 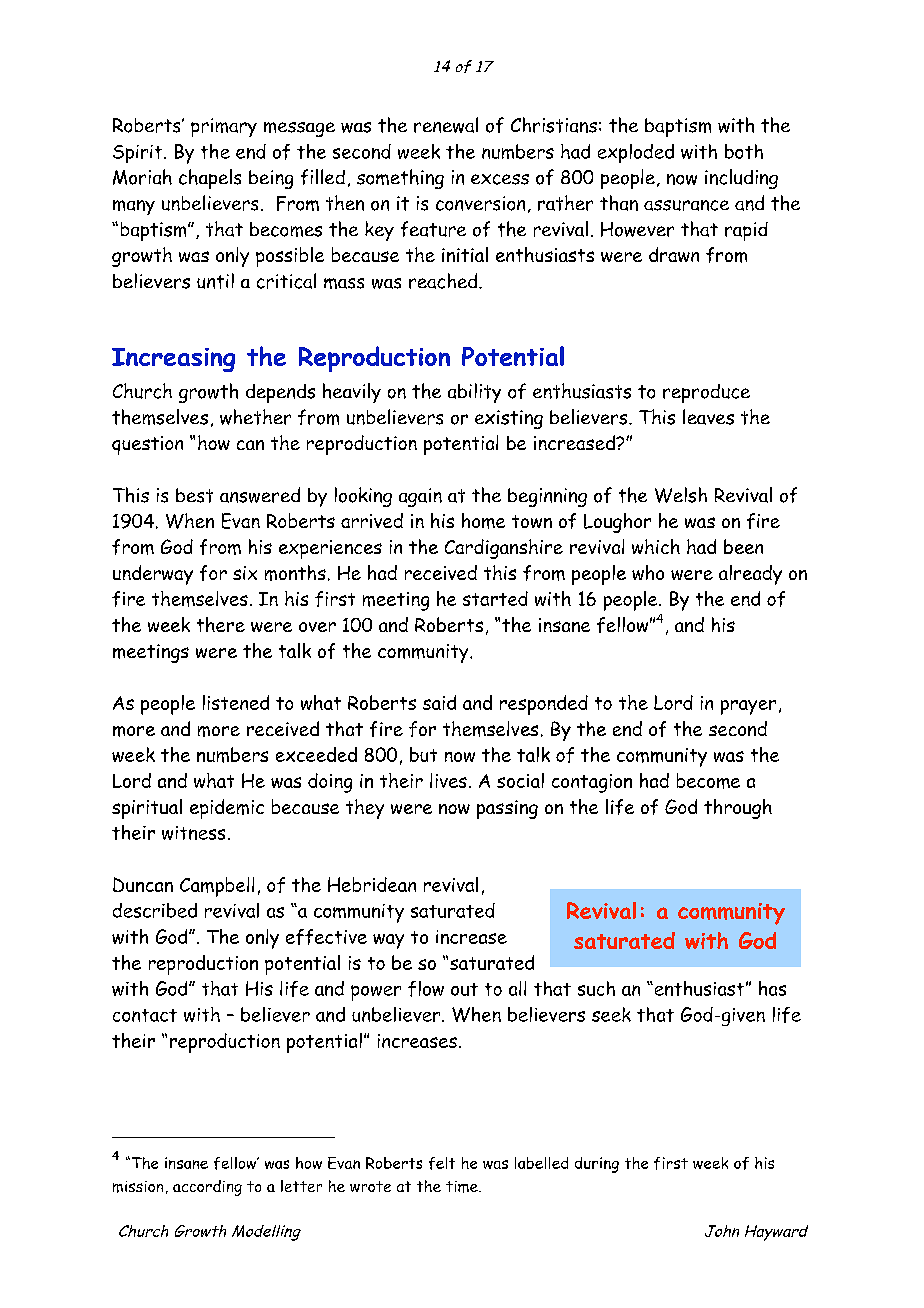 I want to click on out, so click(x=464, y=989).
